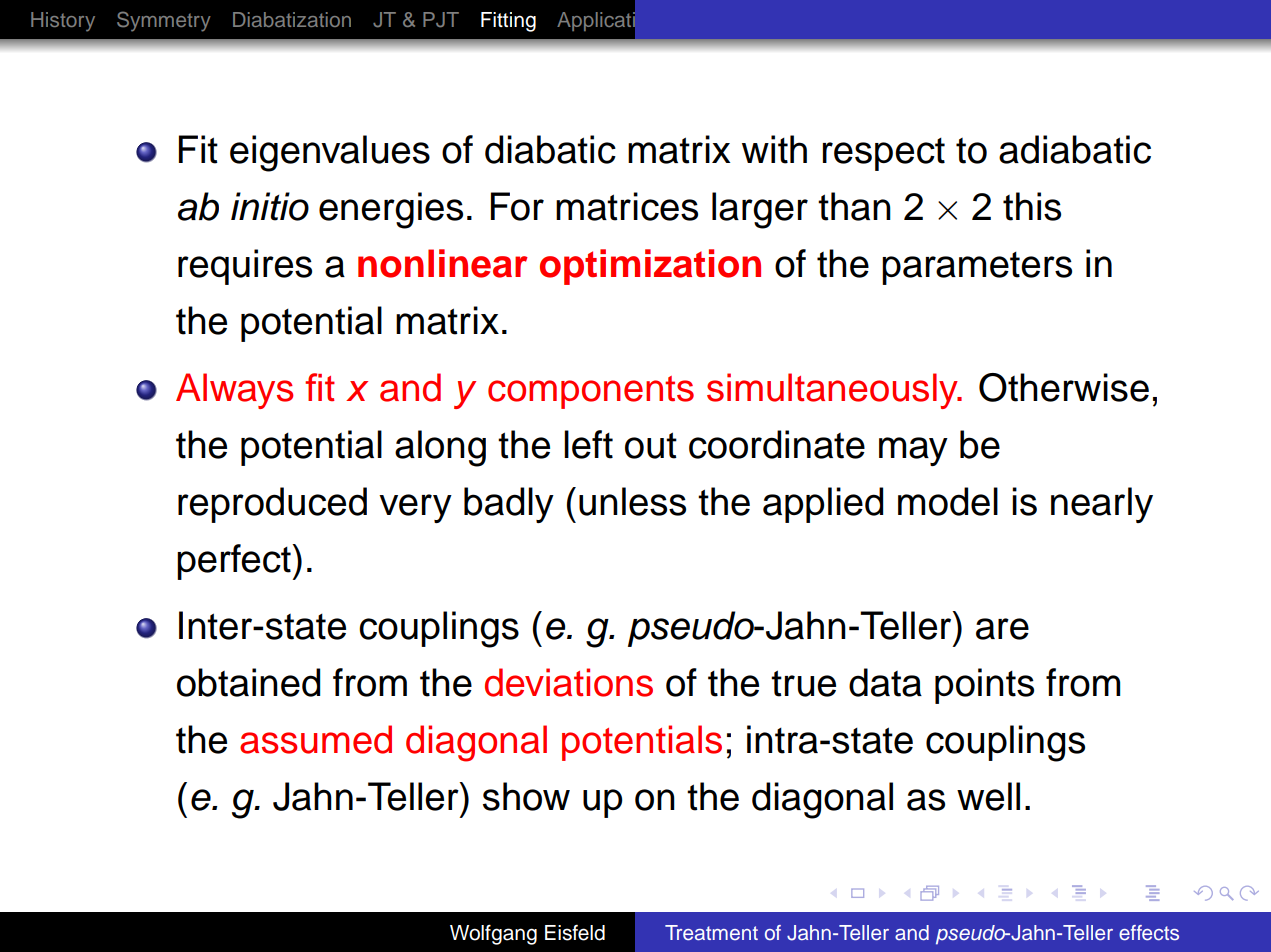  What do you see at coordinates (272, 505) in the screenshot?
I see `reproduced` at bounding box center [272, 505].
